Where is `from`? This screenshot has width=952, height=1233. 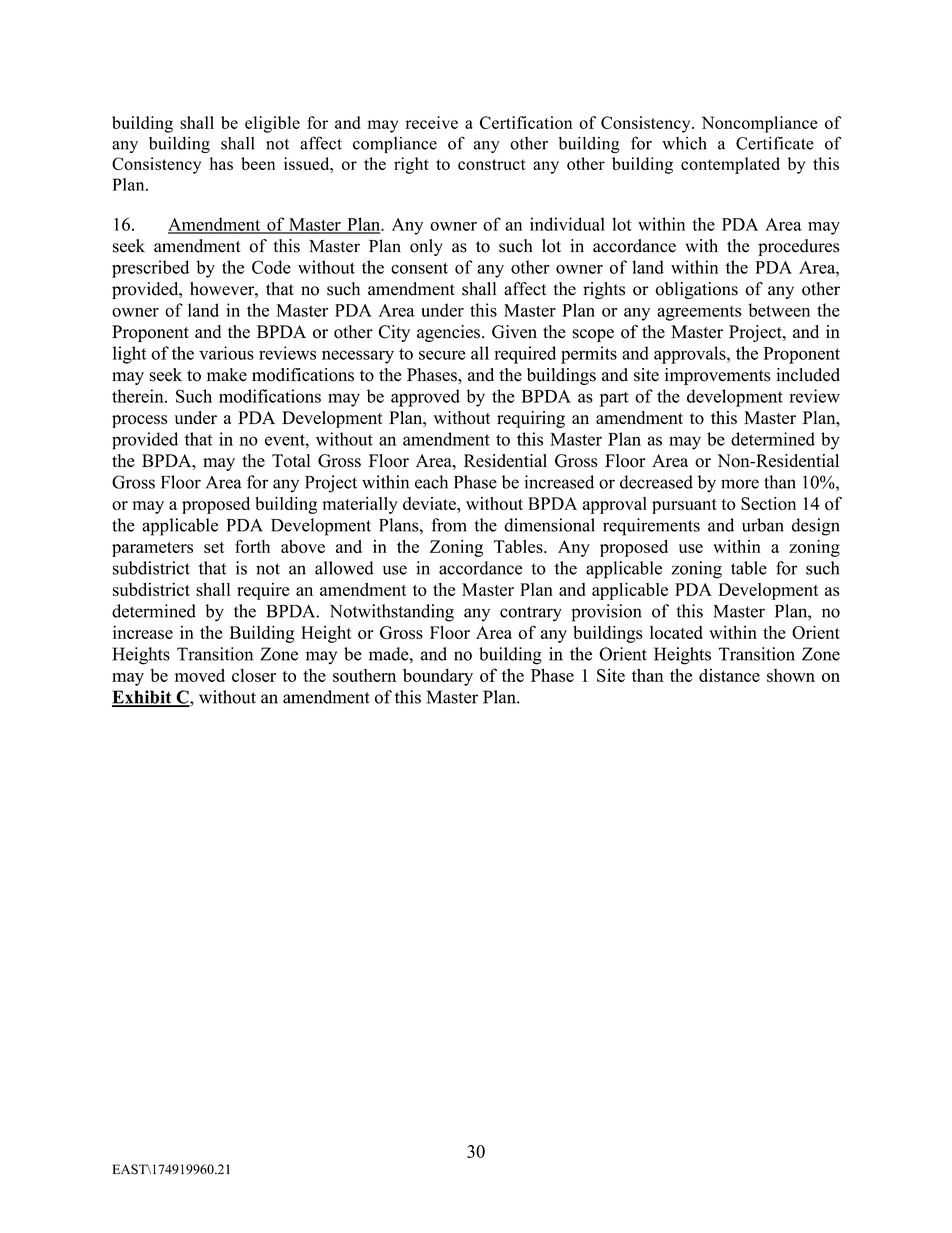
from is located at coordinates (449, 525).
